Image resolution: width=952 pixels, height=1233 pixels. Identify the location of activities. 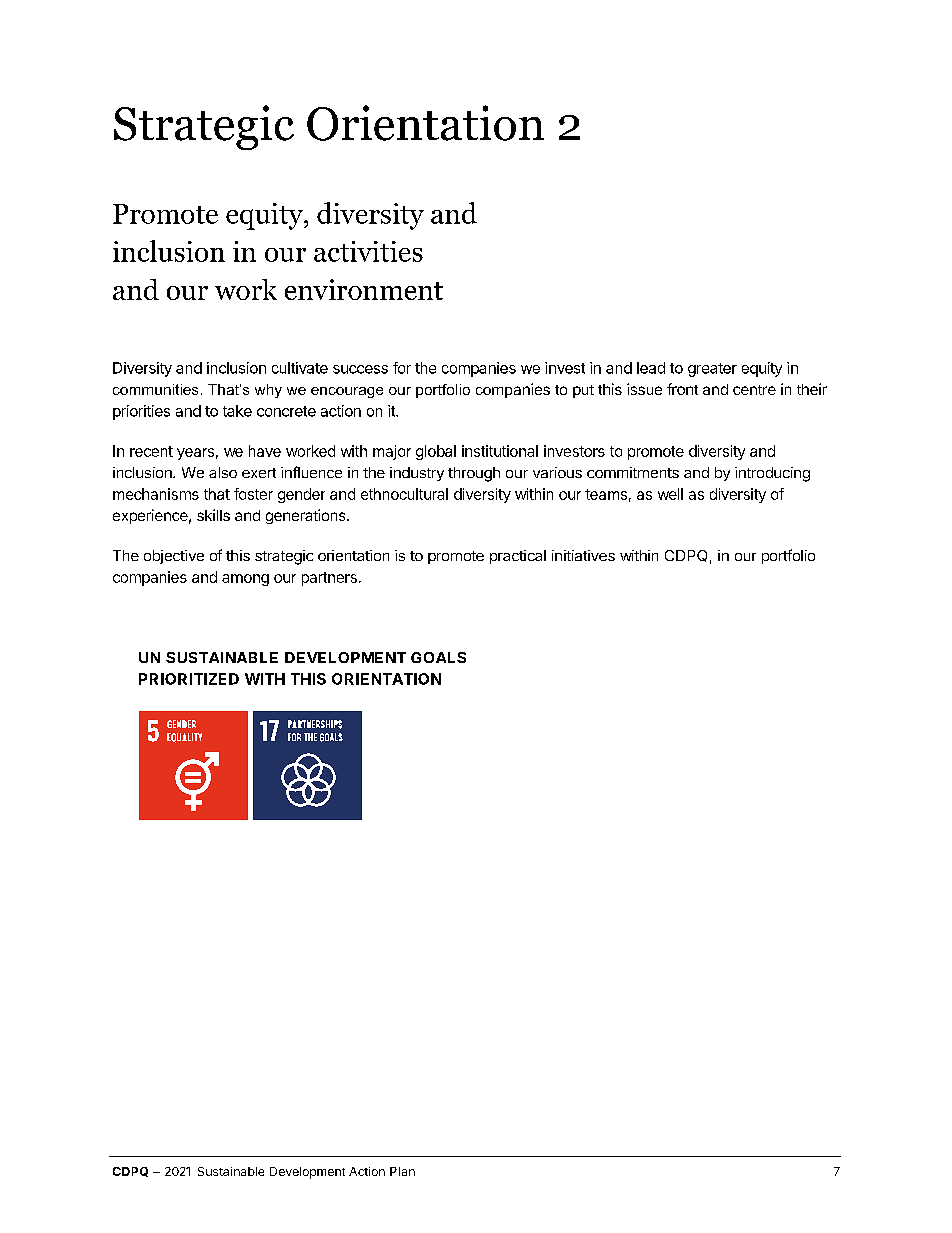
(368, 251).
